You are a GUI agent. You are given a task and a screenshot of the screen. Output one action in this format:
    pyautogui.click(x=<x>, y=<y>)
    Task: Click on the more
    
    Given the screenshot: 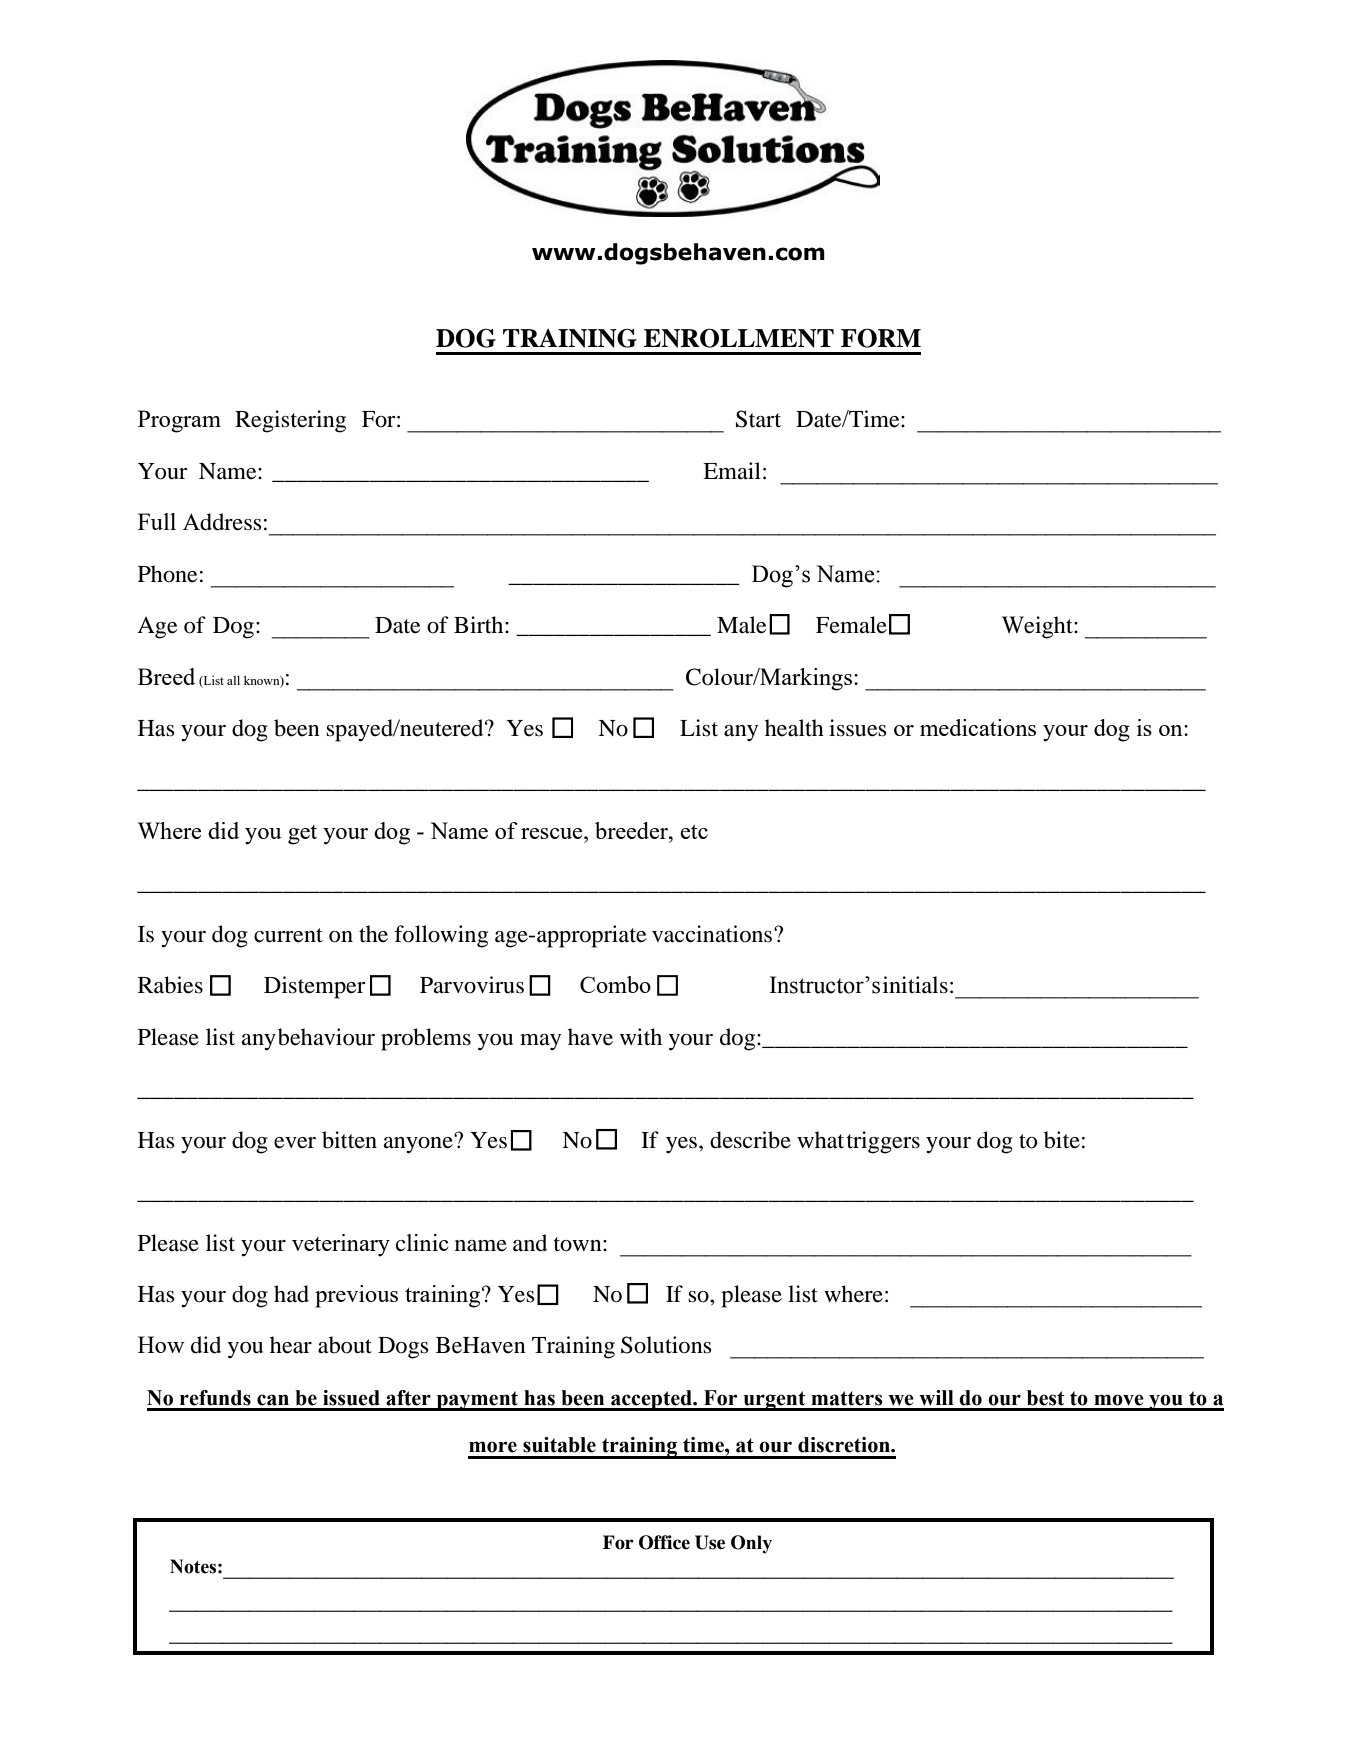 What is the action you would take?
    pyautogui.click(x=493, y=1447)
